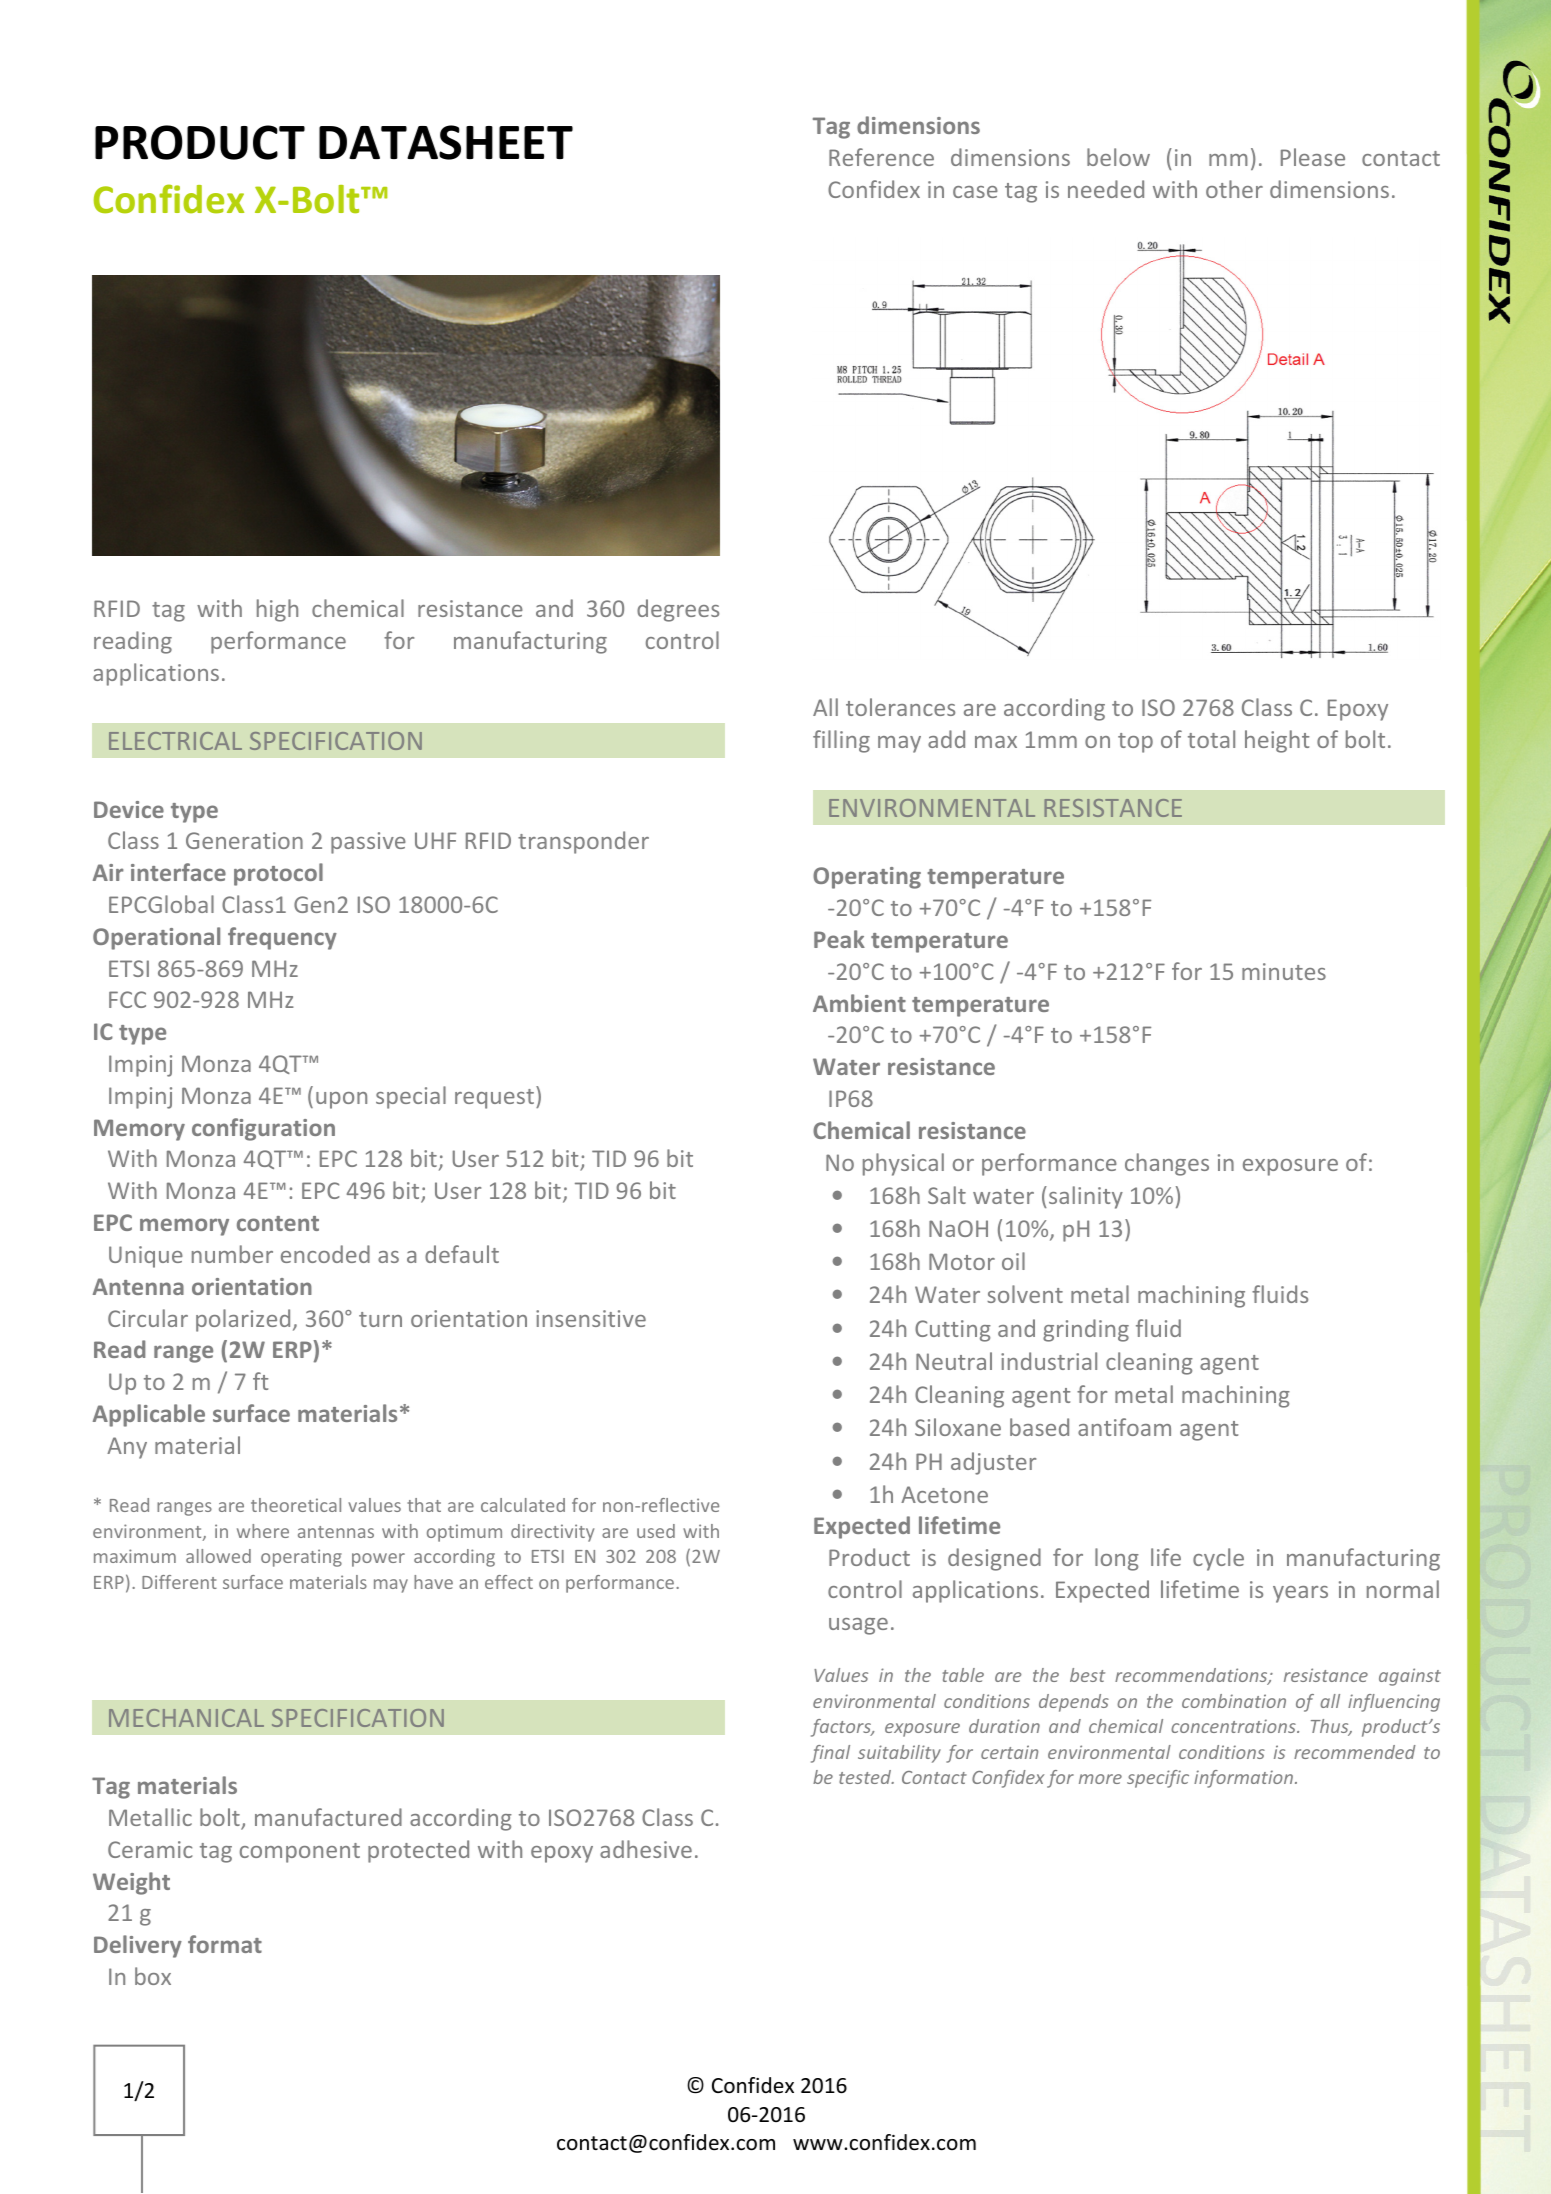 The height and width of the screenshot is (2194, 1551). I want to click on insensitive, so click(591, 1318).
